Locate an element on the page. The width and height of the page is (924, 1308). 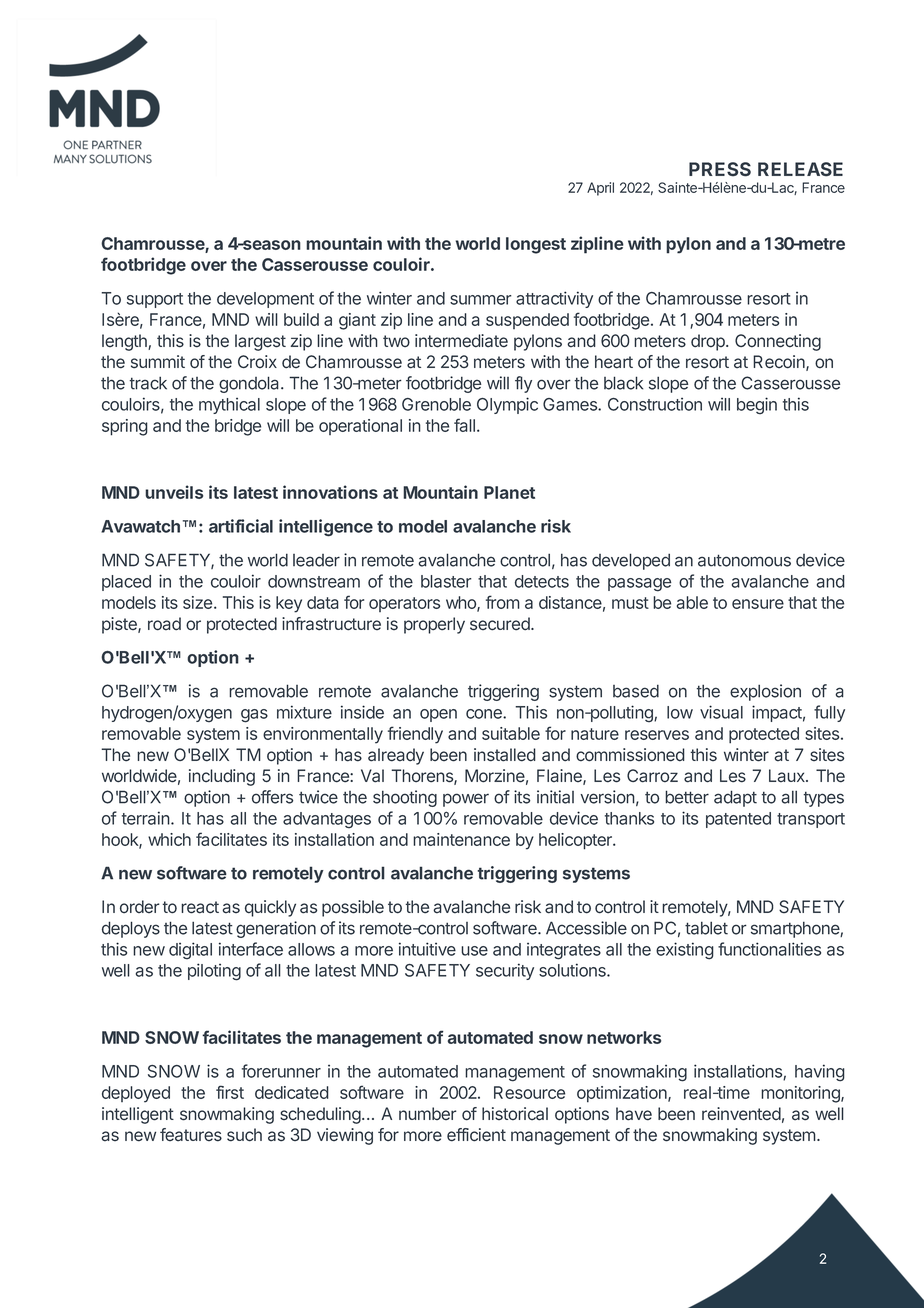
development is located at coordinates (265, 300).
